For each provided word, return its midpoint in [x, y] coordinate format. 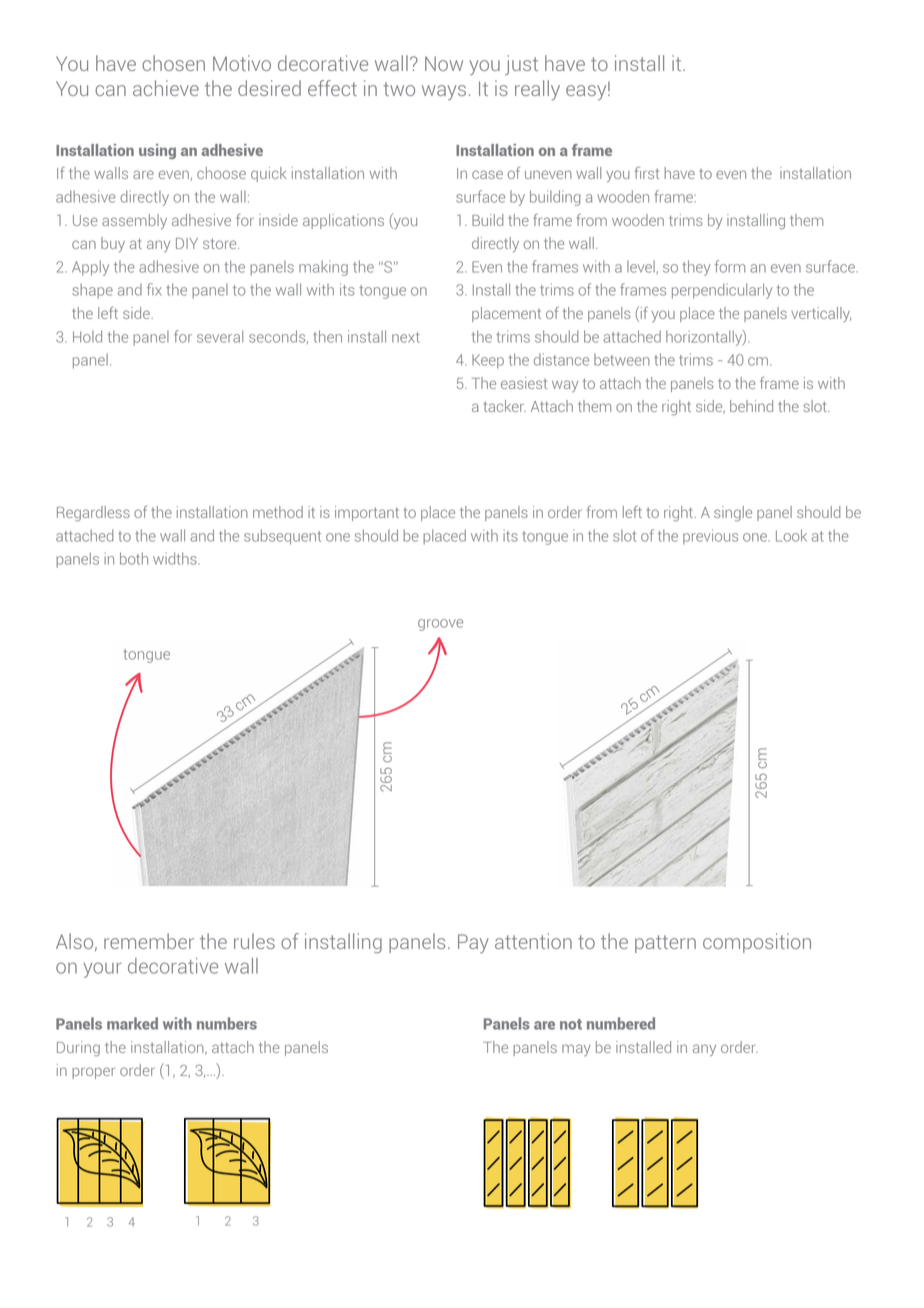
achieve [166, 88]
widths [176, 558]
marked [132, 1023]
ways [444, 92]
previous [710, 537]
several [220, 336]
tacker [505, 406]
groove [440, 625]
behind [751, 406]
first [647, 173]
